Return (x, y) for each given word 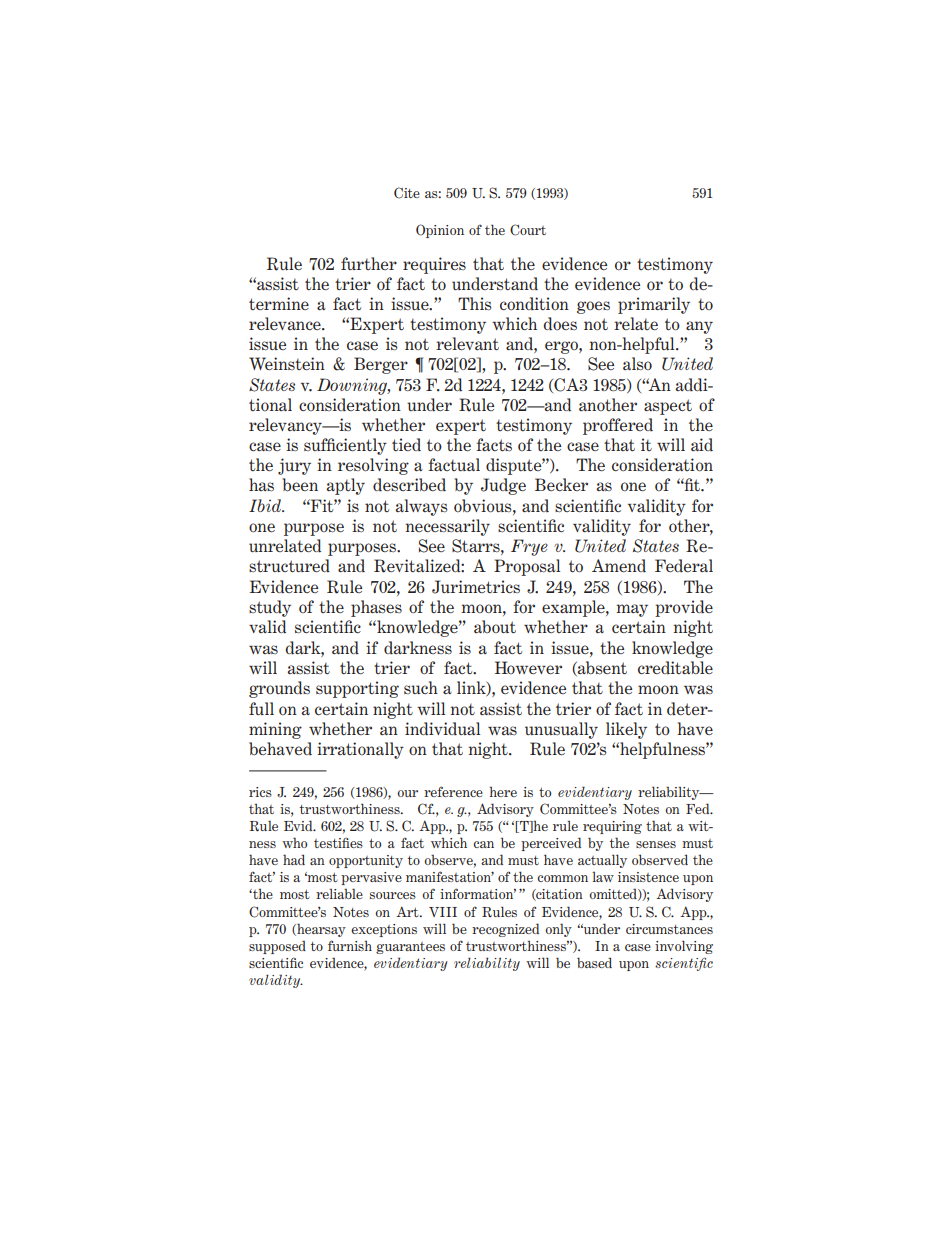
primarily (654, 305)
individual (442, 729)
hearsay (320, 930)
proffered (618, 426)
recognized (505, 930)
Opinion (440, 231)
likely (626, 730)
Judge (503, 486)
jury (294, 466)
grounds (279, 689)
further (369, 263)
